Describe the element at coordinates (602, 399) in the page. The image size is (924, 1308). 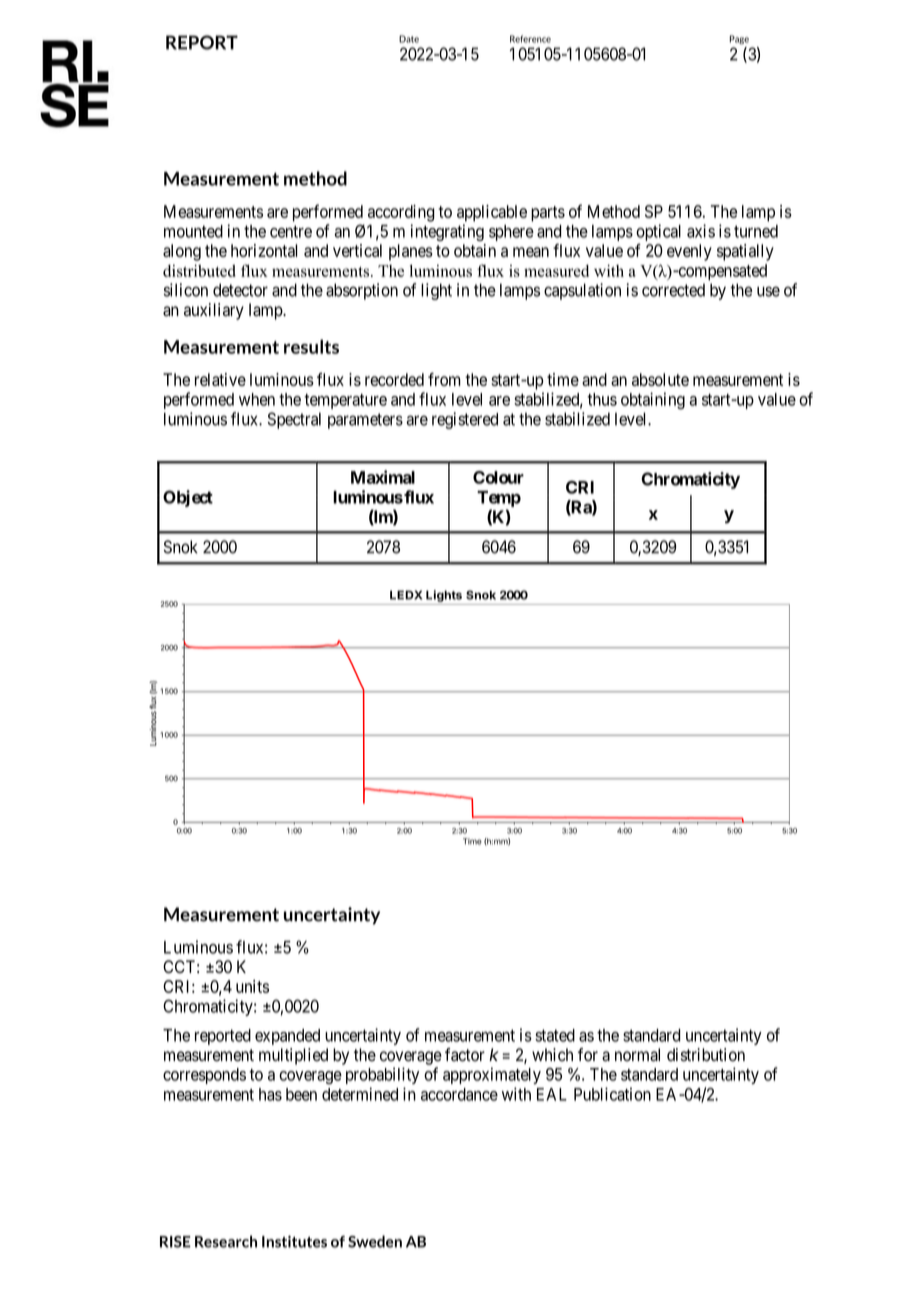
I see `thus` at that location.
